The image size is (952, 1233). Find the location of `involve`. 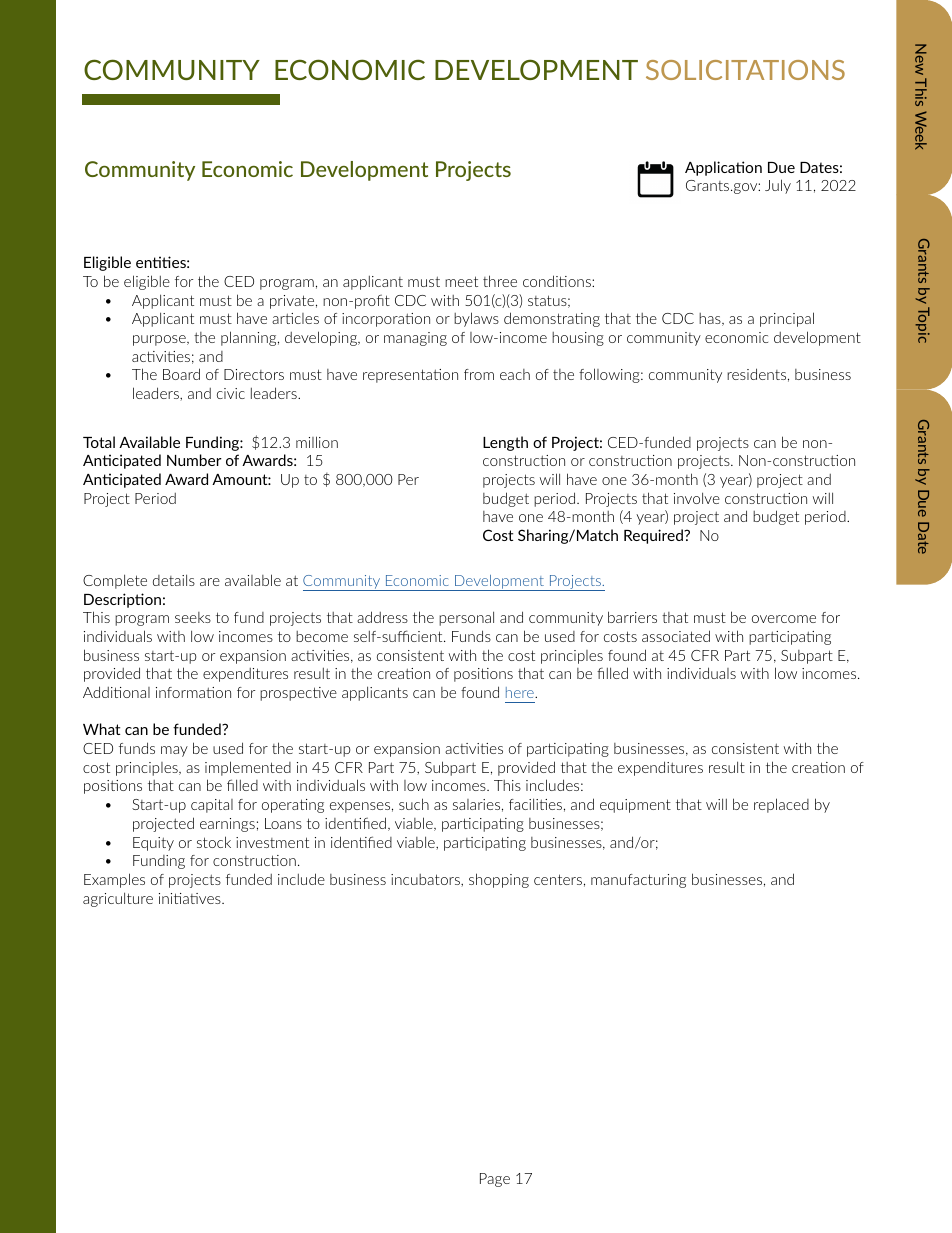

involve is located at coordinates (697, 498).
